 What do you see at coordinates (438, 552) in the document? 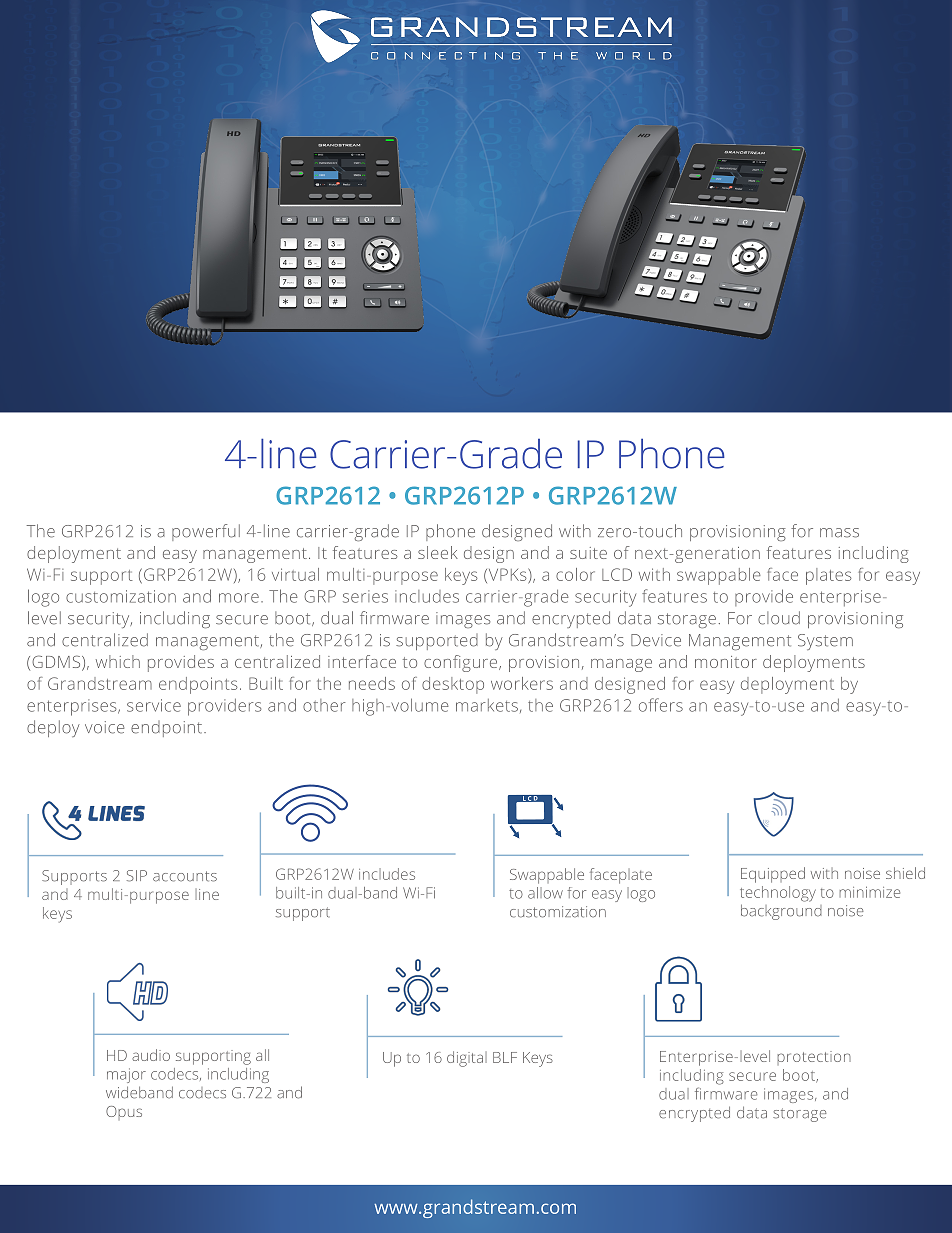
I see `sleek` at bounding box center [438, 552].
